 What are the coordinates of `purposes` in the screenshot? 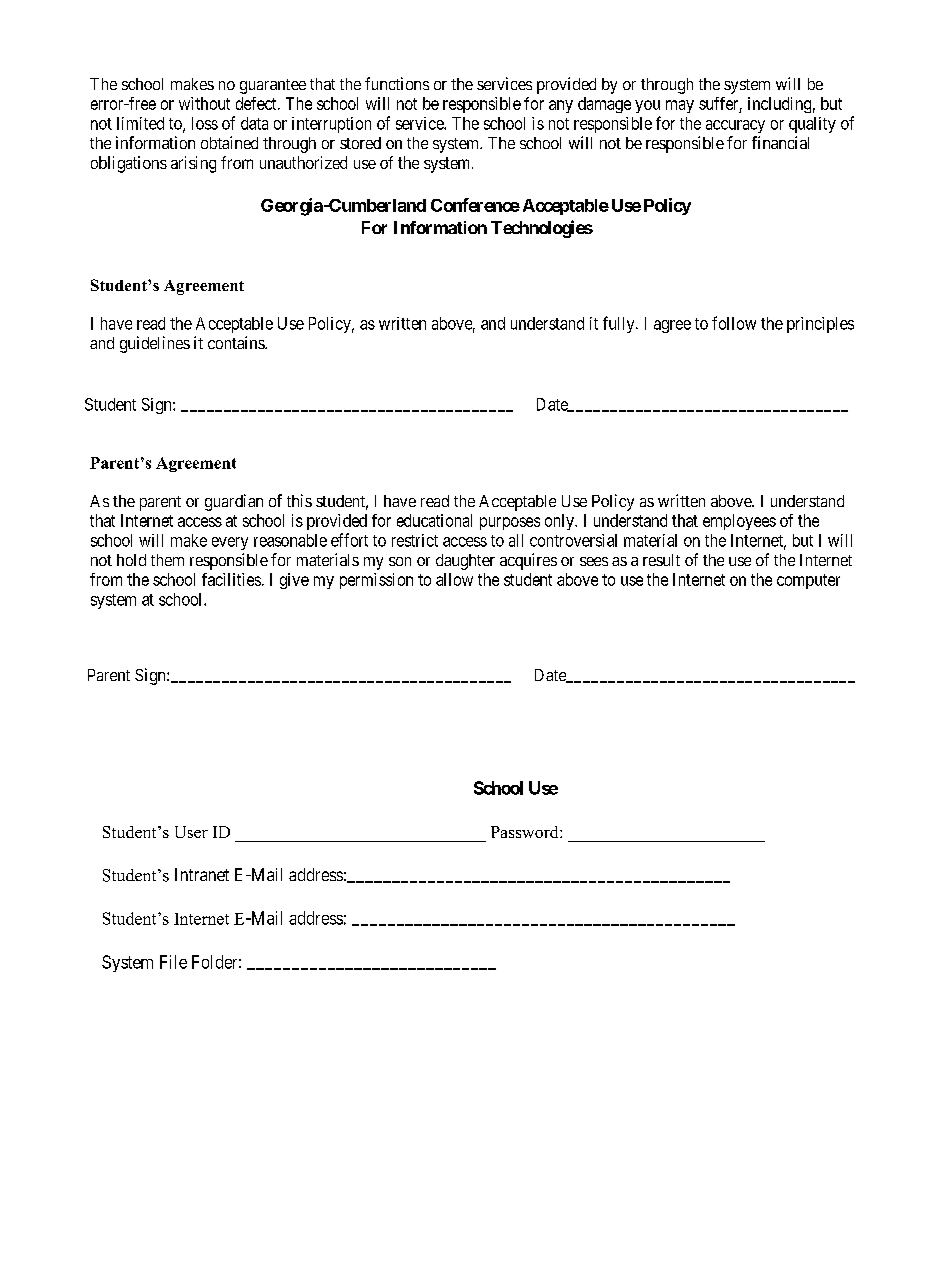 It's located at (510, 523).
